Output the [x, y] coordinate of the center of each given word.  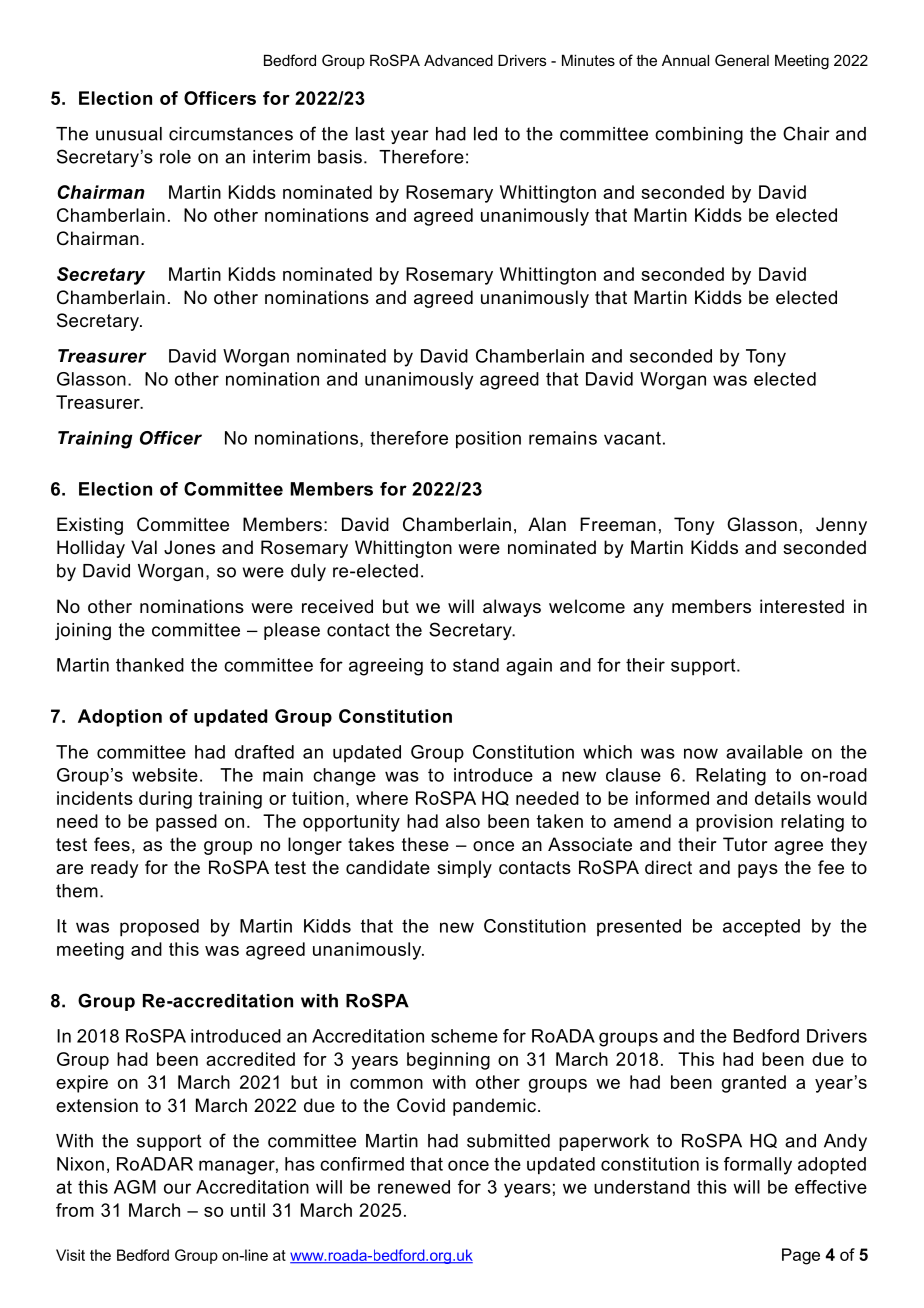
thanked [150, 665]
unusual [129, 134]
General [742, 60]
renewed [414, 1187]
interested [802, 606]
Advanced [458, 60]
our [177, 1188]
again [529, 667]
